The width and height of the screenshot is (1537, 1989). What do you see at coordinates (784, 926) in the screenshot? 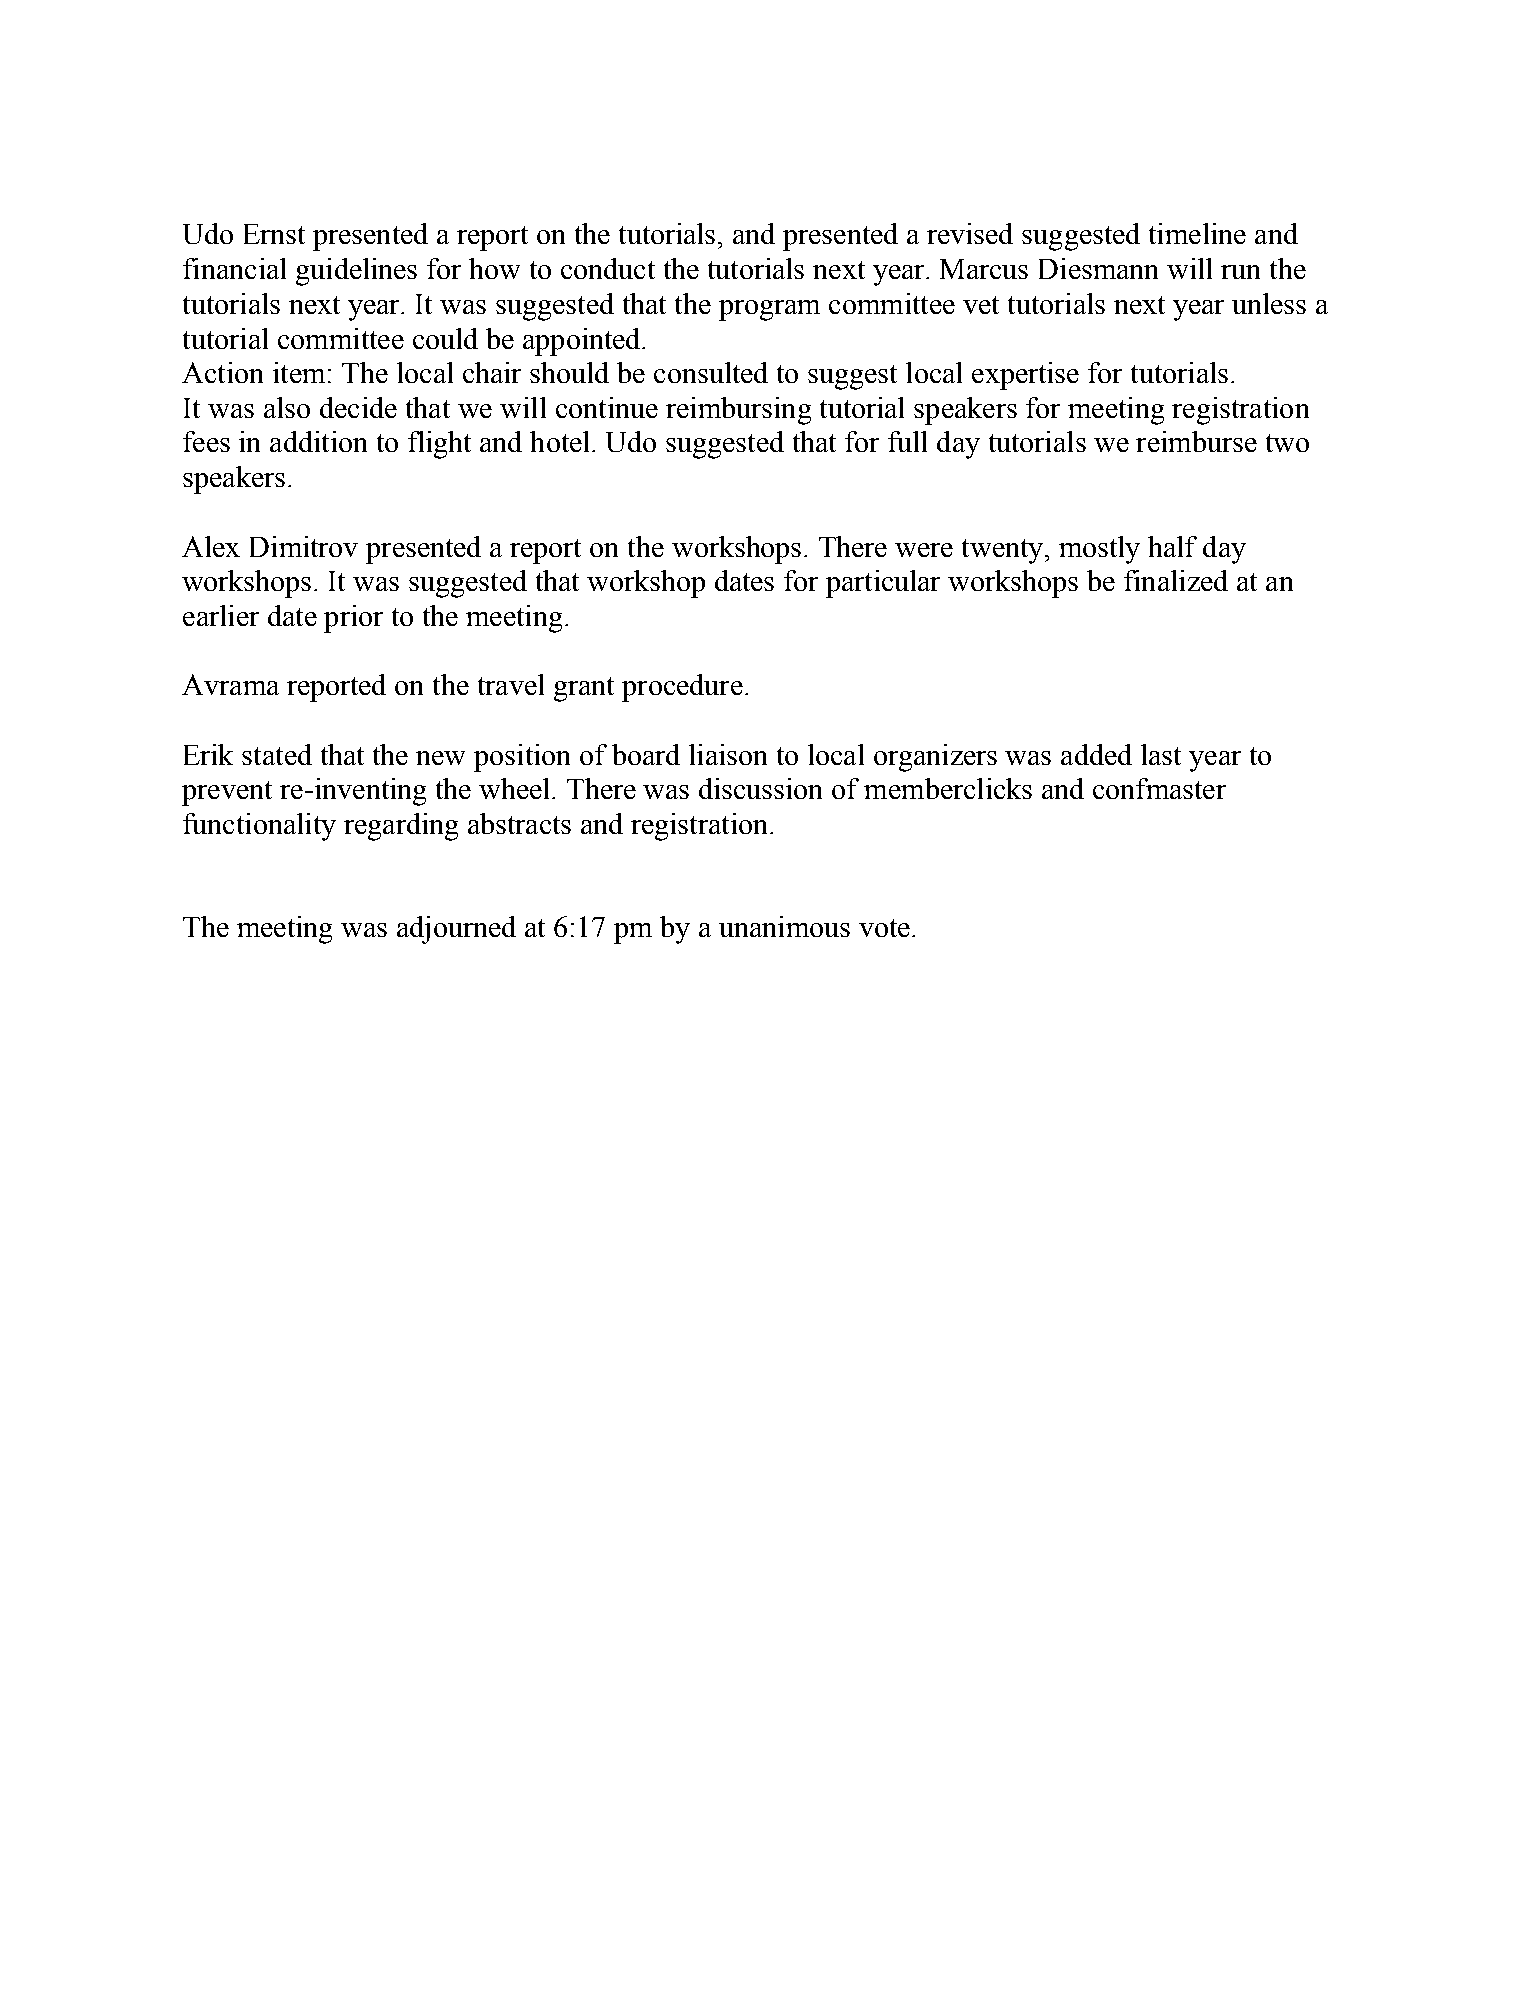
I see `unanimous` at bounding box center [784, 926].
